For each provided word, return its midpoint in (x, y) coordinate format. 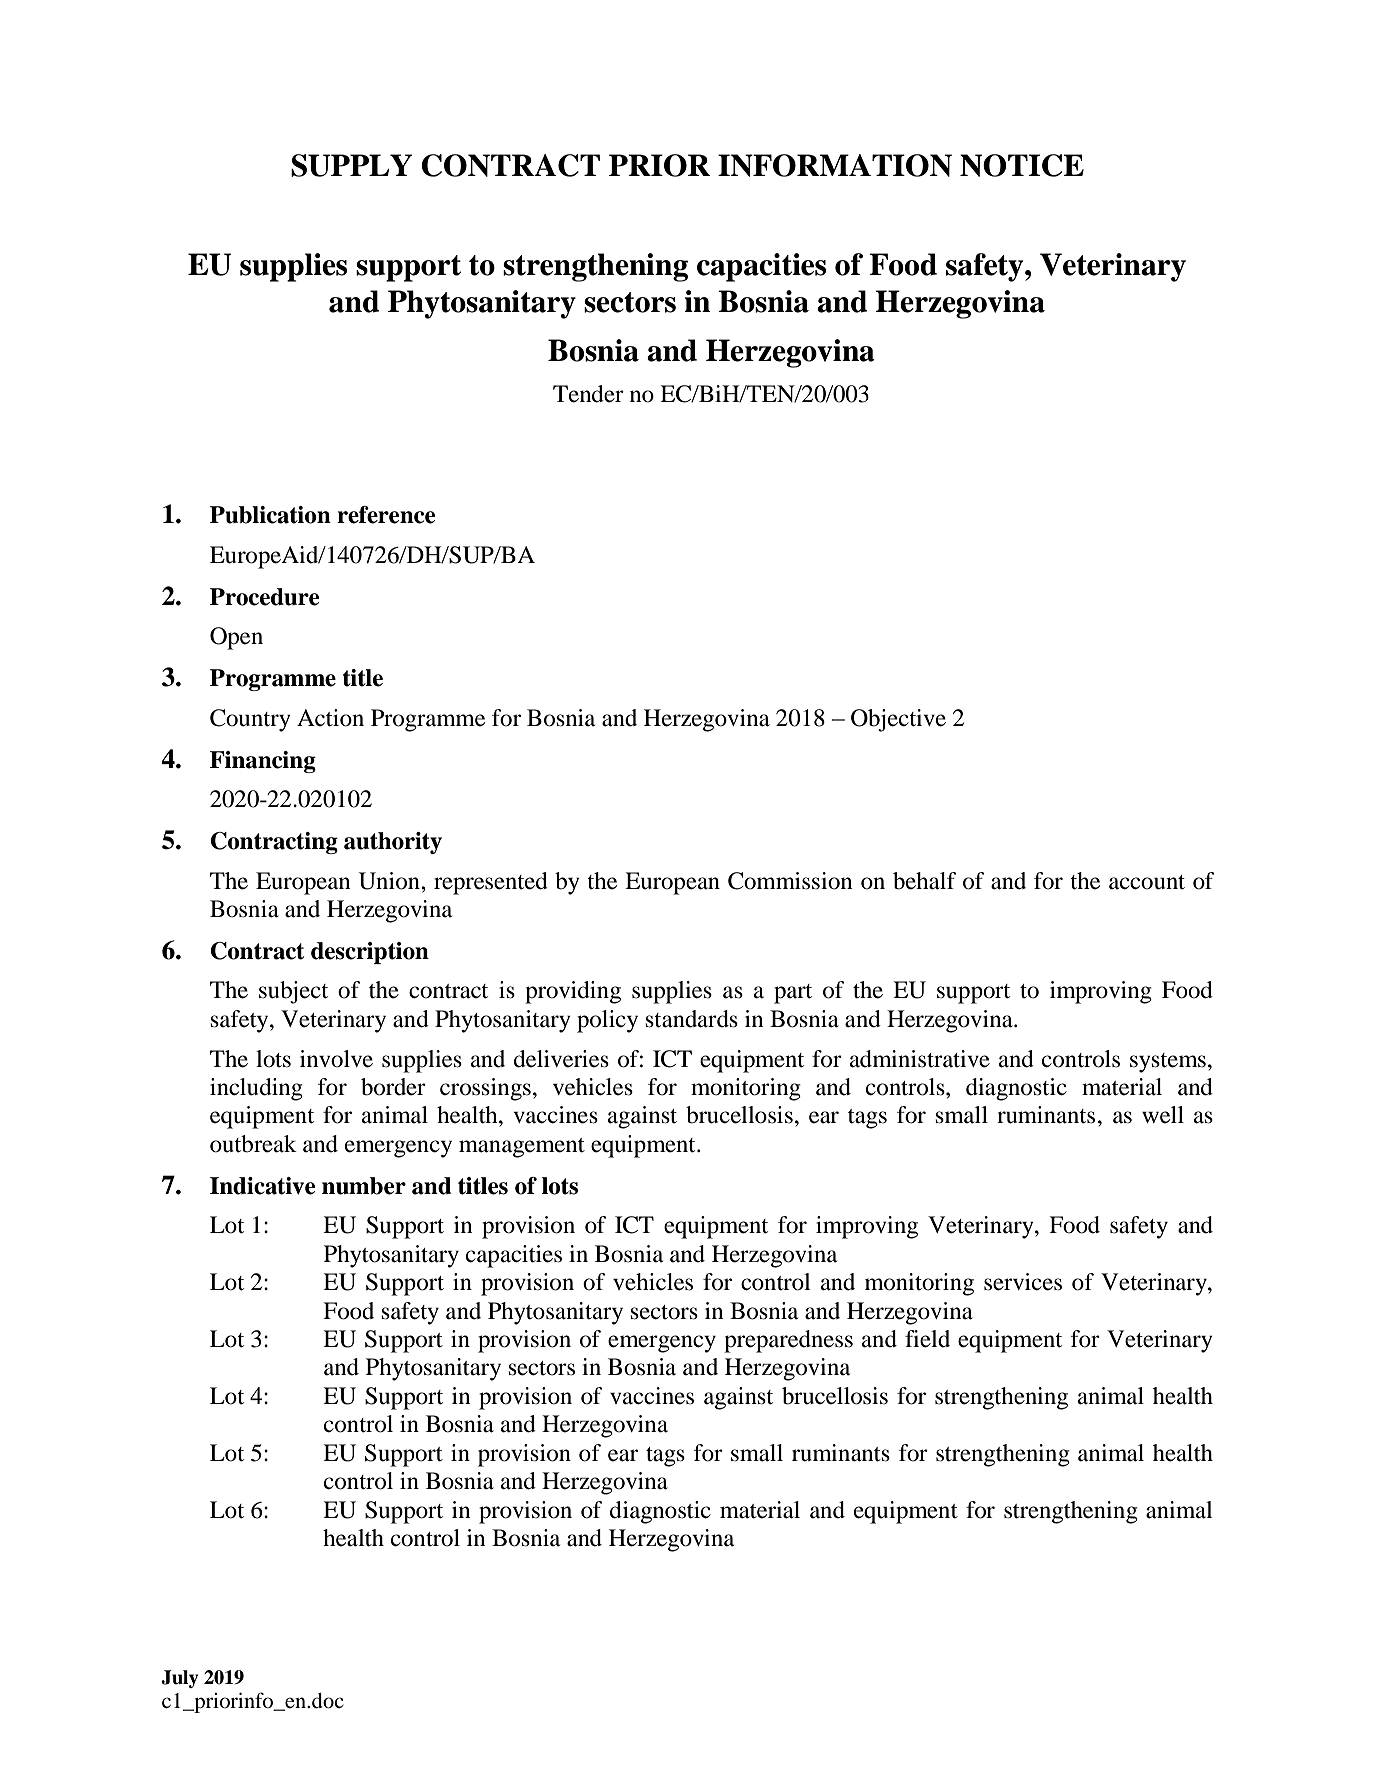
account (1147, 882)
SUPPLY (351, 165)
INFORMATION (835, 165)
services (1023, 1282)
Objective (898, 720)
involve (336, 1059)
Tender (588, 394)
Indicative (262, 1186)
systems (1168, 1063)
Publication (270, 515)
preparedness (788, 1341)
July (180, 1679)
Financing (263, 762)
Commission (790, 881)
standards (692, 1019)
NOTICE (1022, 165)
